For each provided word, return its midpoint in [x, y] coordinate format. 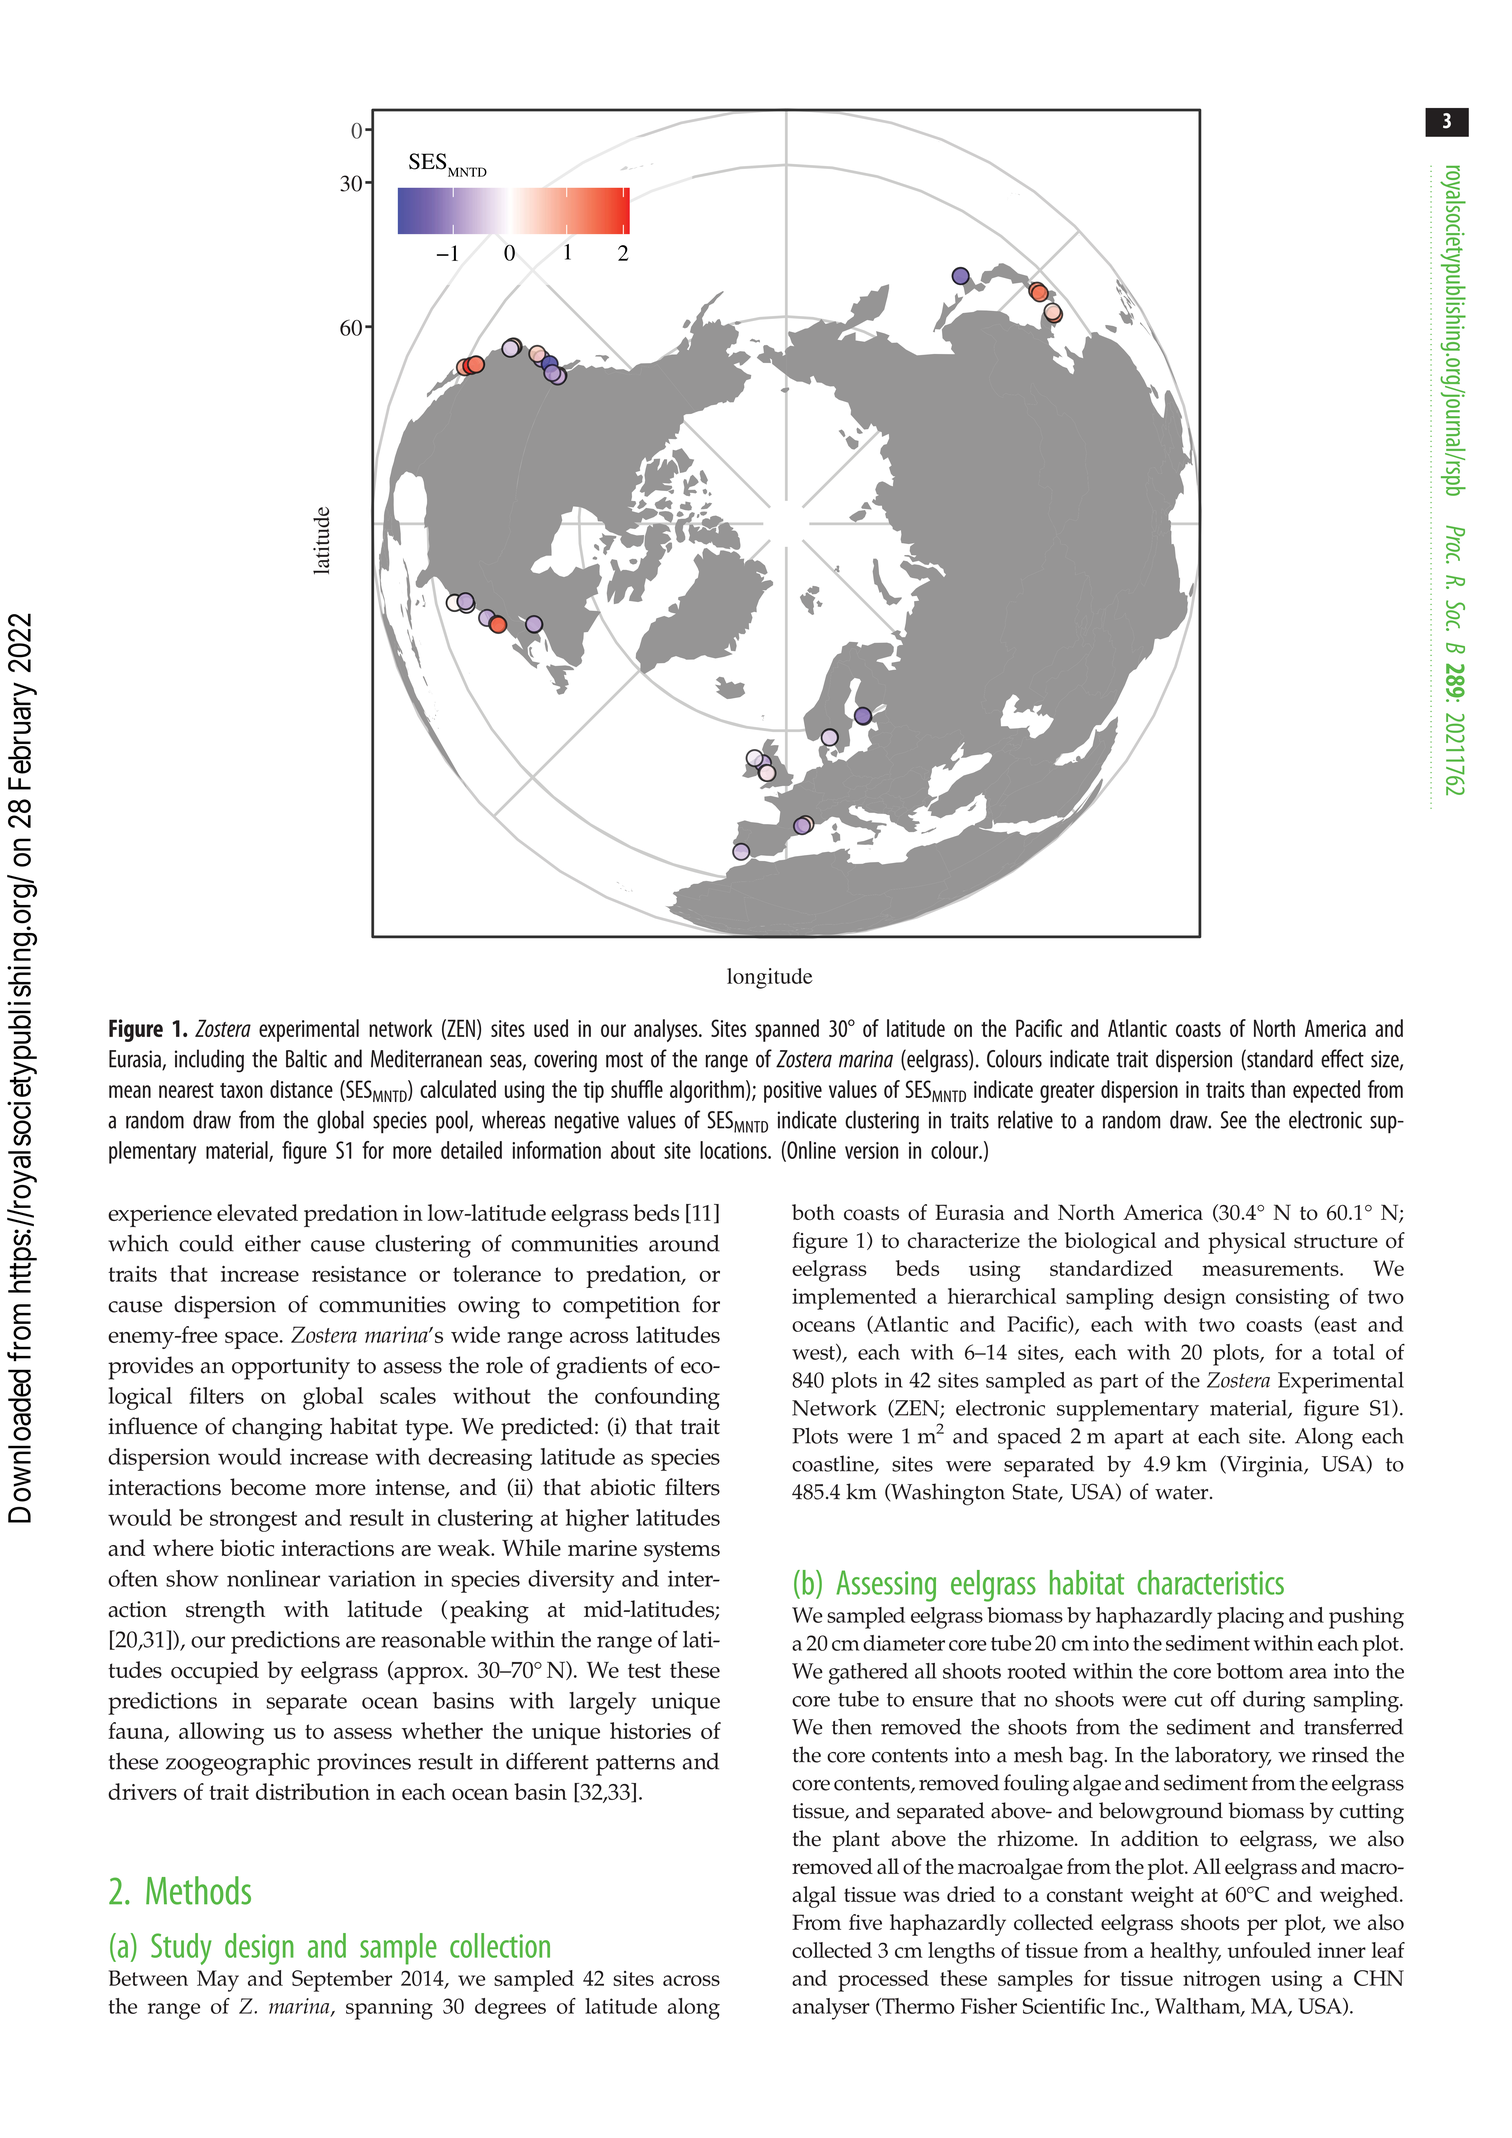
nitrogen [1222, 1981]
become [268, 1487]
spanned [787, 1030]
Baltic [306, 1058]
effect [1342, 1058]
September [342, 1981]
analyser [831, 2009]
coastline [834, 1464]
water [1183, 1493]
